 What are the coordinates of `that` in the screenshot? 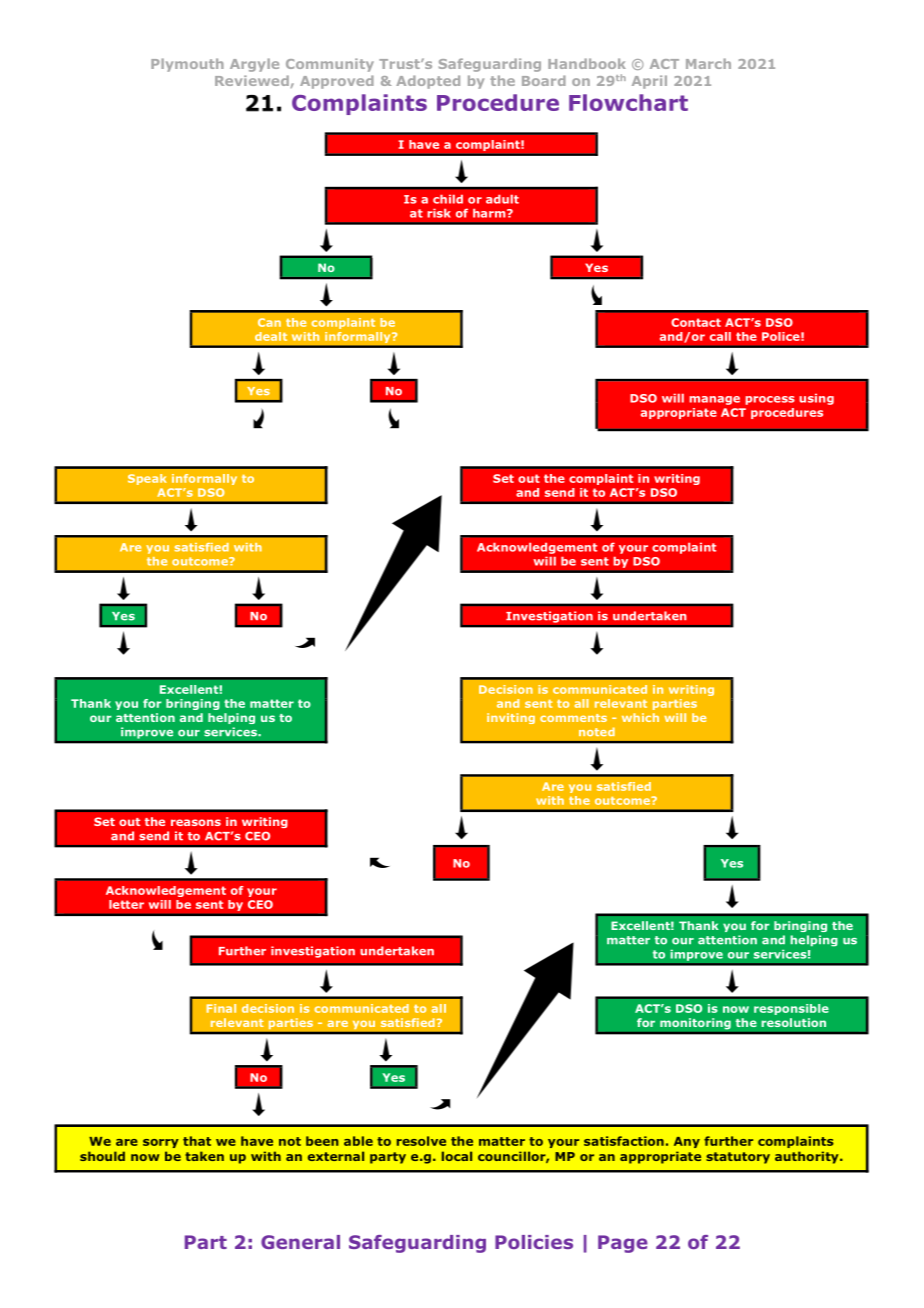 It's located at (197, 1141).
